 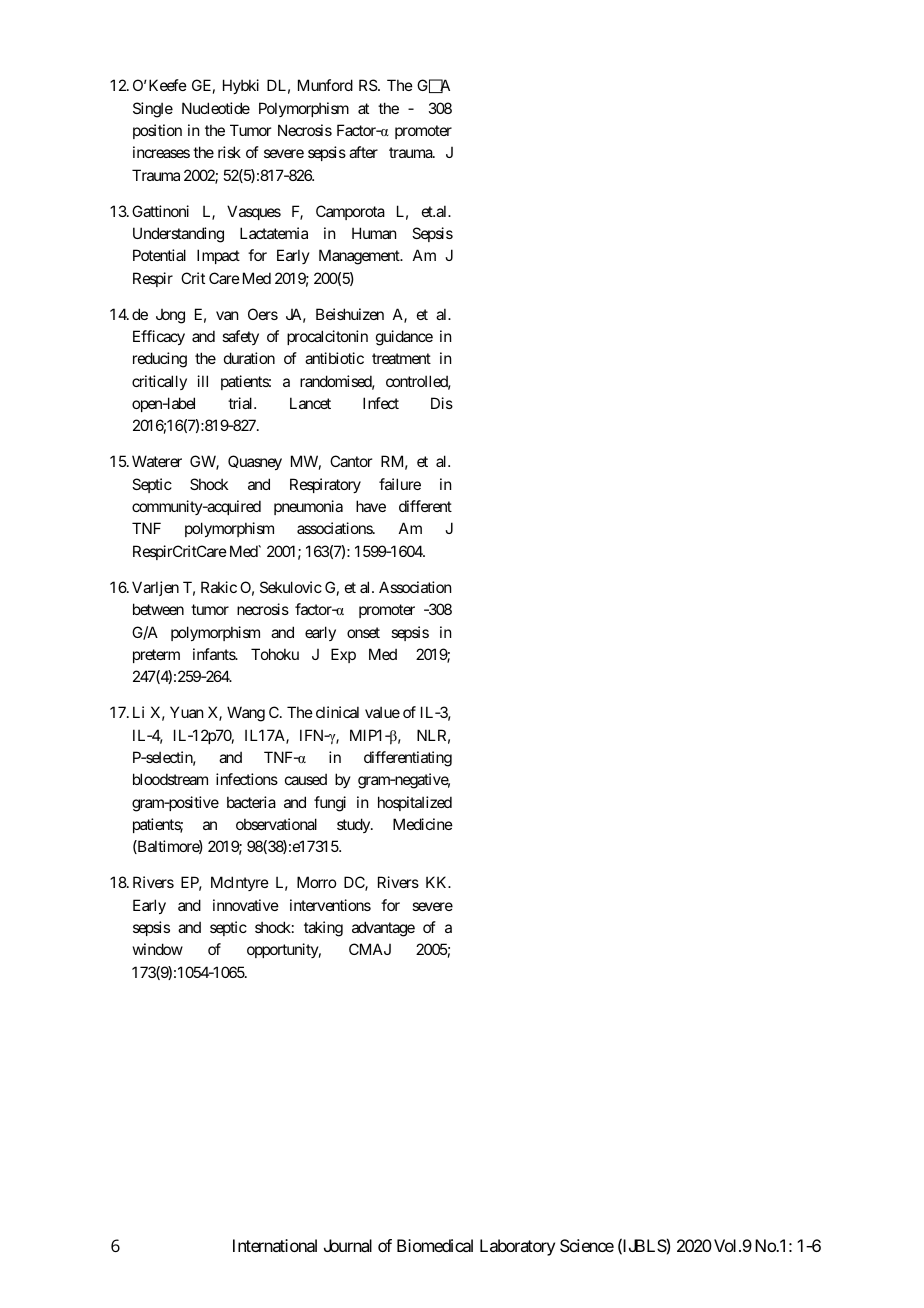 I want to click on International, so click(x=275, y=1245).
